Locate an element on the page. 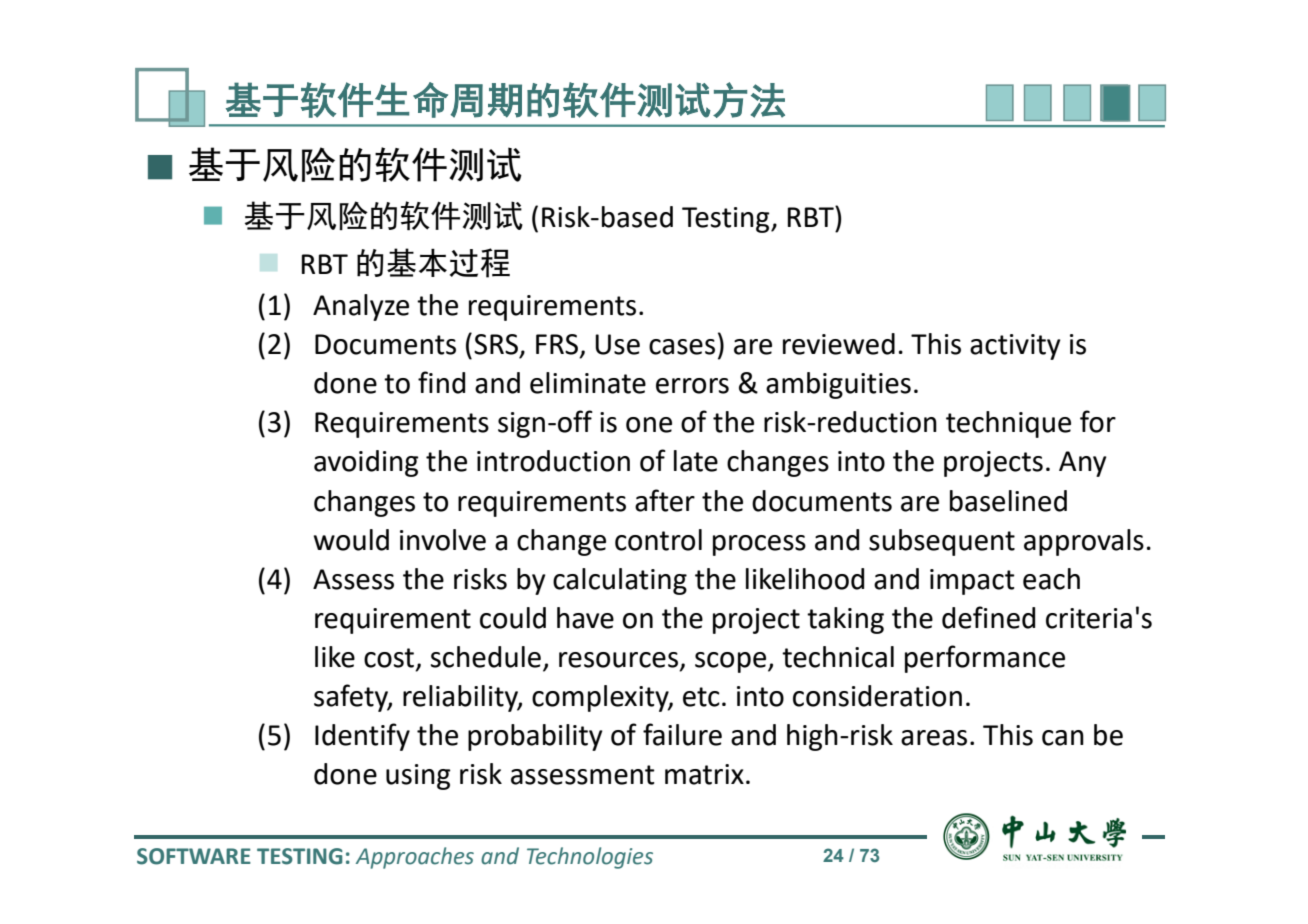  performance is located at coordinates (985, 659).
